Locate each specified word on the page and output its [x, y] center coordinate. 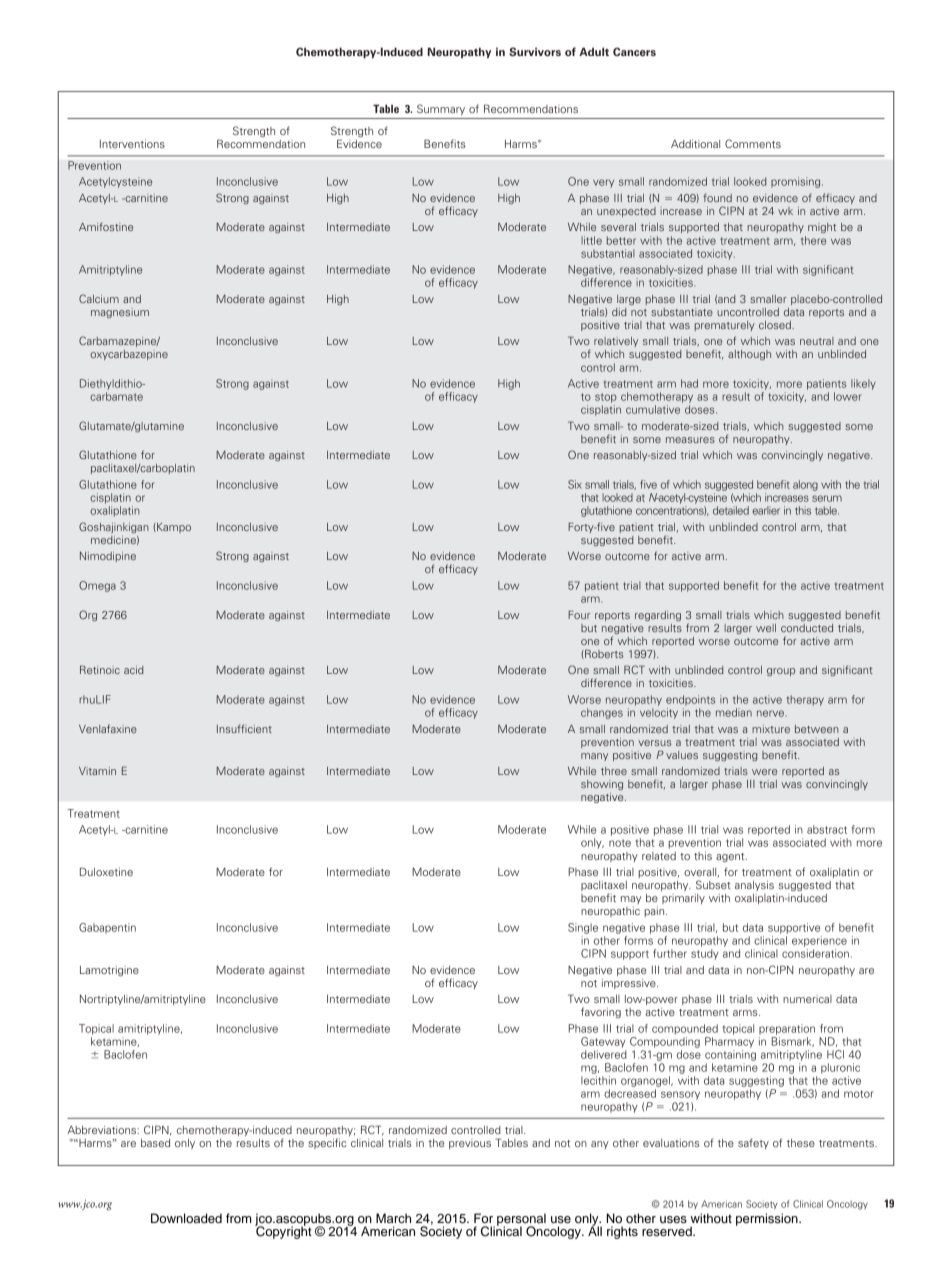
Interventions [132, 144]
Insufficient [244, 728]
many [594, 757]
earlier [766, 510]
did [619, 312]
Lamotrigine [109, 971]
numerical [807, 999]
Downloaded [186, 1218]
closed [776, 325]
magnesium [120, 313]
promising [797, 182]
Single [583, 928]
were [764, 772]
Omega [97, 586]
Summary [441, 109]
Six [575, 484]
